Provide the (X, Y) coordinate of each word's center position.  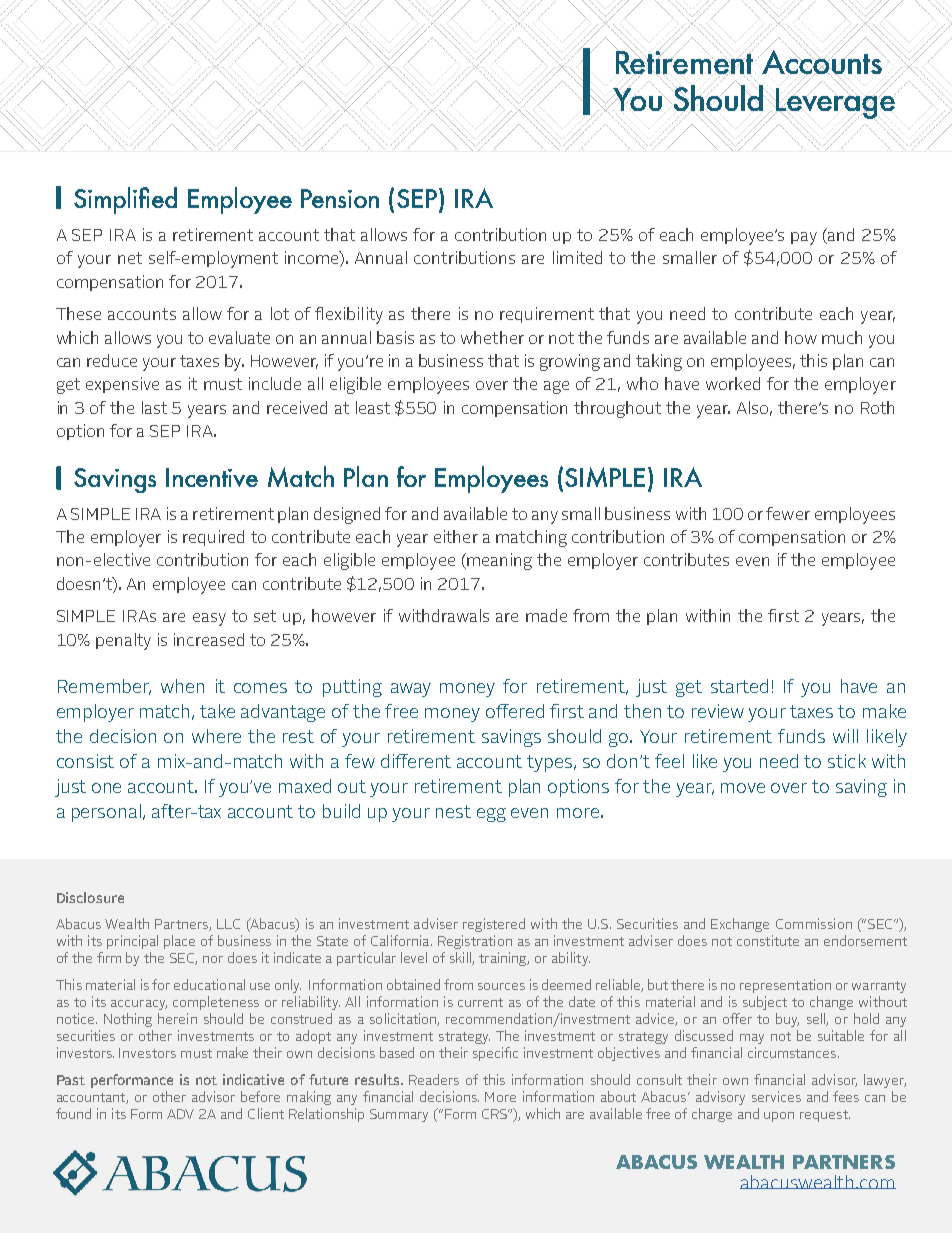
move (743, 788)
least (373, 407)
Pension (340, 198)
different (416, 761)
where (216, 736)
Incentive (212, 477)
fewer (788, 513)
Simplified (125, 200)
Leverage (834, 103)
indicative (253, 1079)
